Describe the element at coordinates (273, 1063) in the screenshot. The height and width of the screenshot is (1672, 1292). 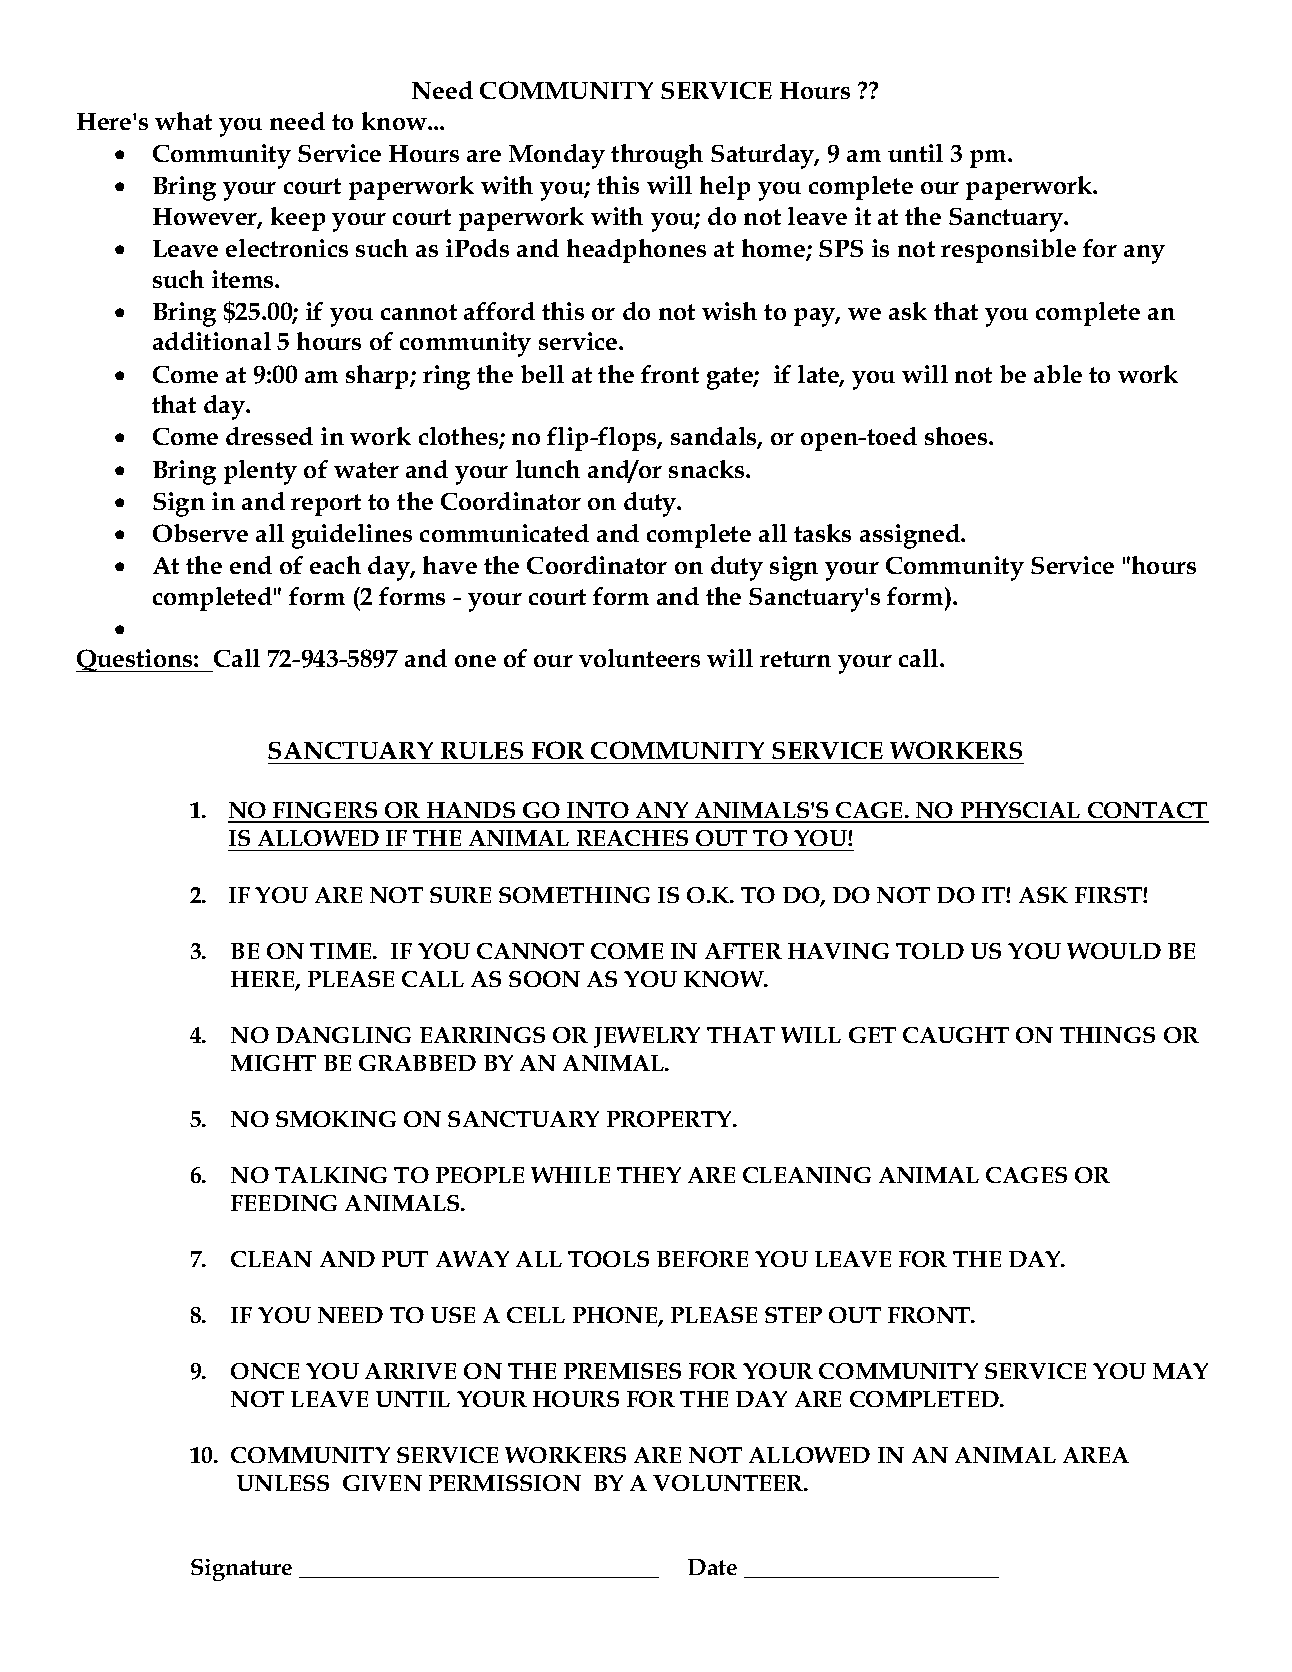
I see `MIGHT` at that location.
